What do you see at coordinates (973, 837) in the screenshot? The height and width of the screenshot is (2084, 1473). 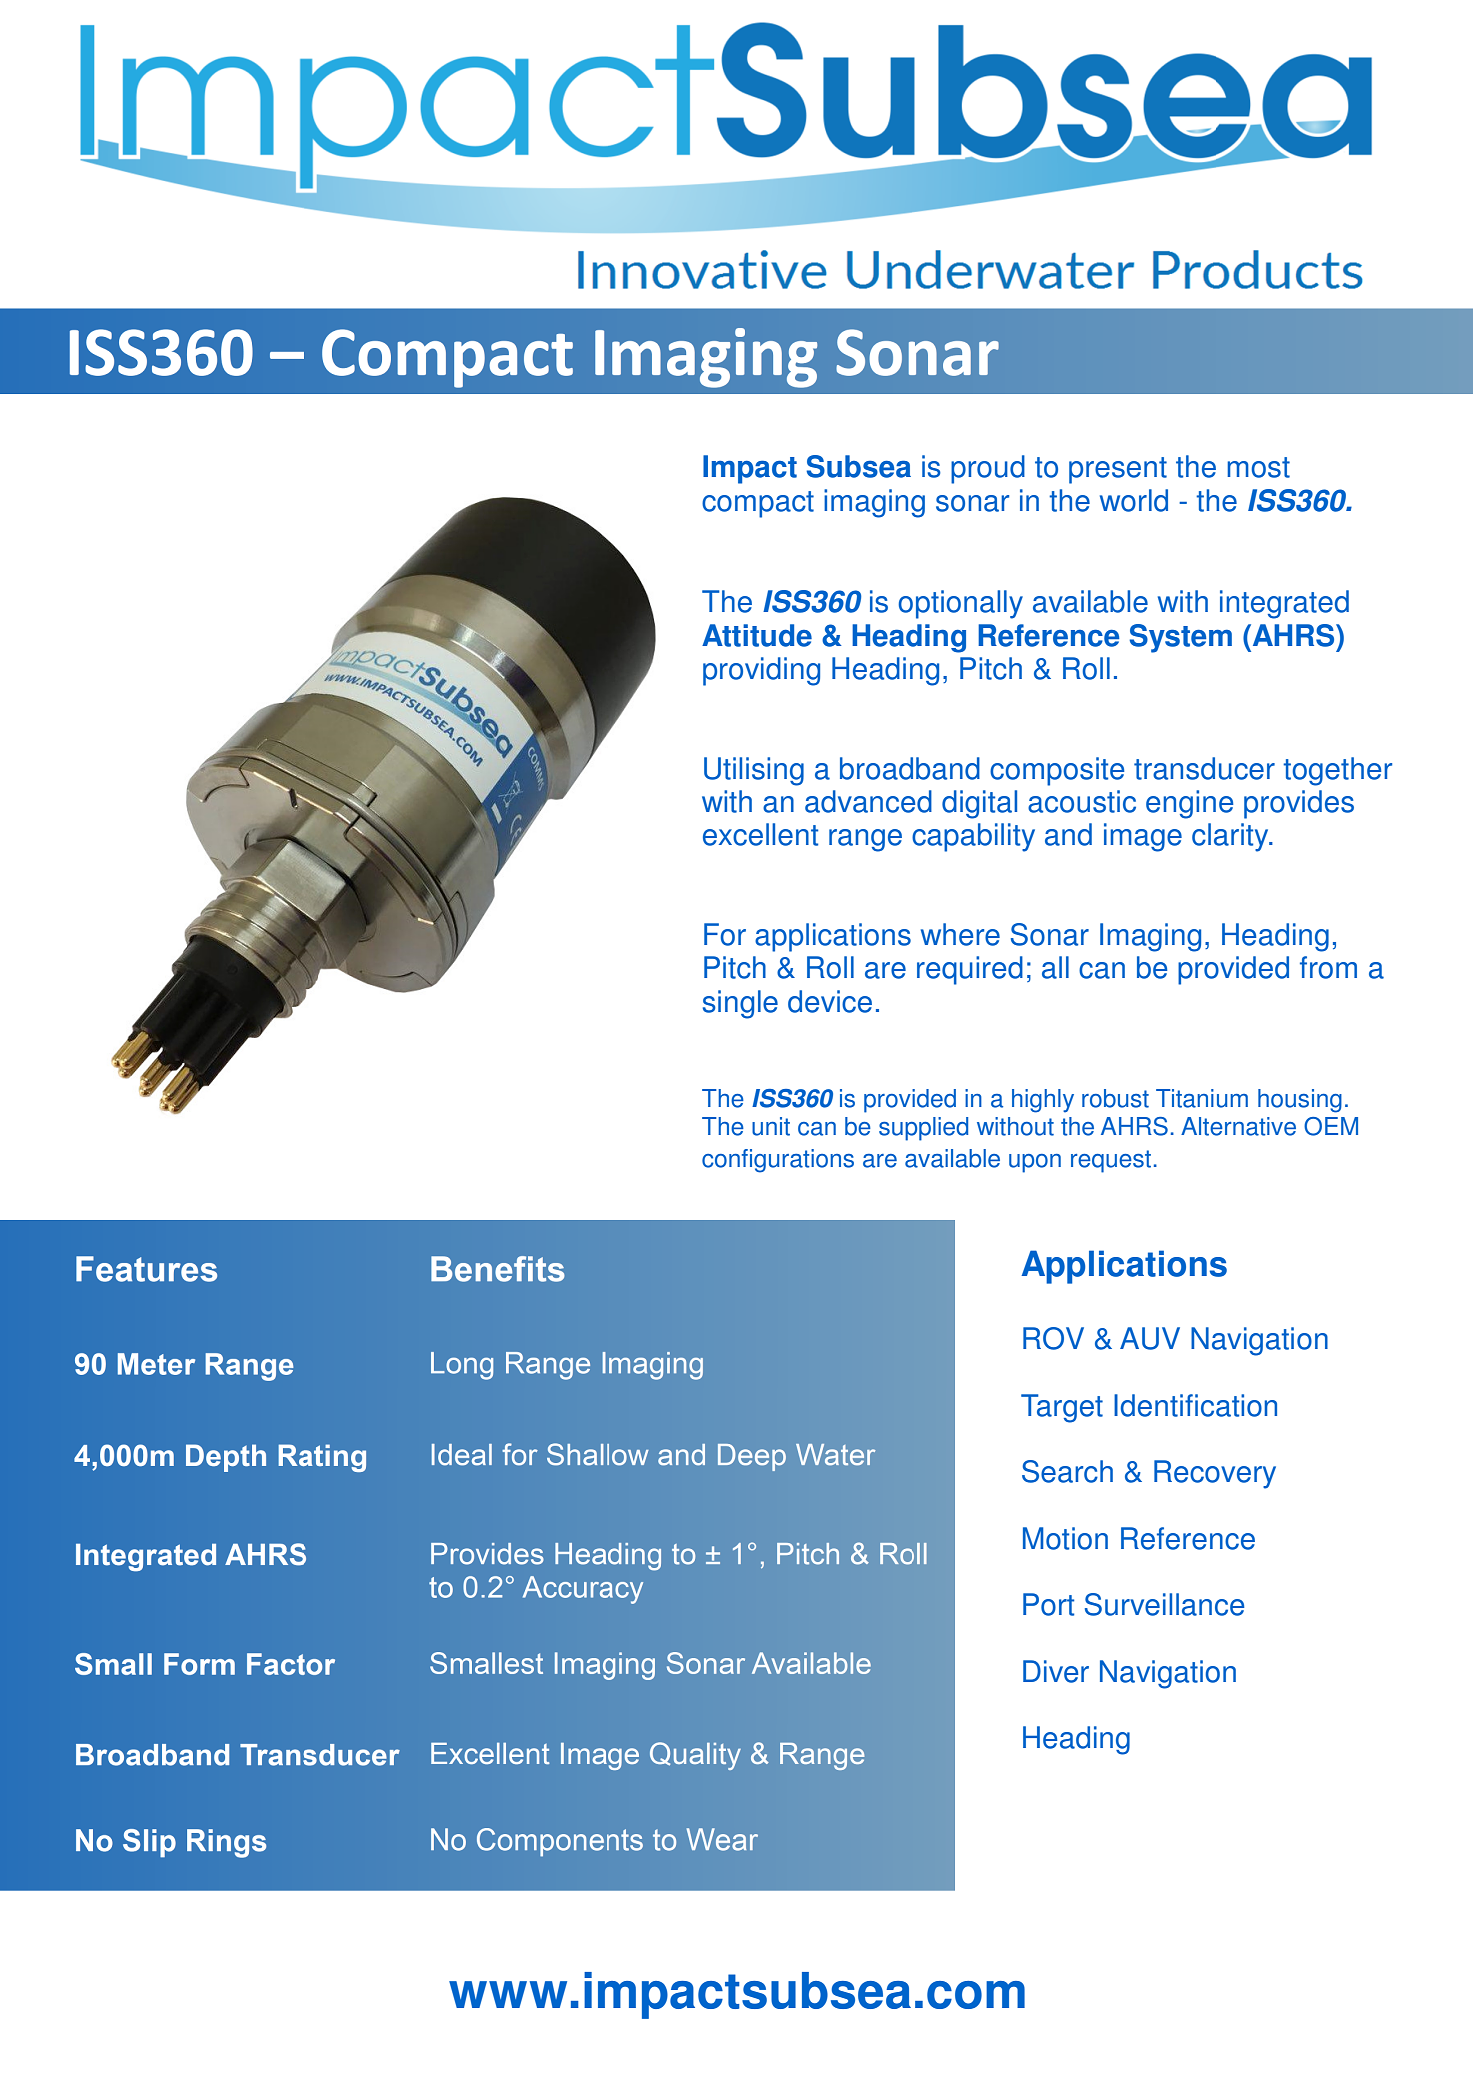 I see `capability` at bounding box center [973, 837].
